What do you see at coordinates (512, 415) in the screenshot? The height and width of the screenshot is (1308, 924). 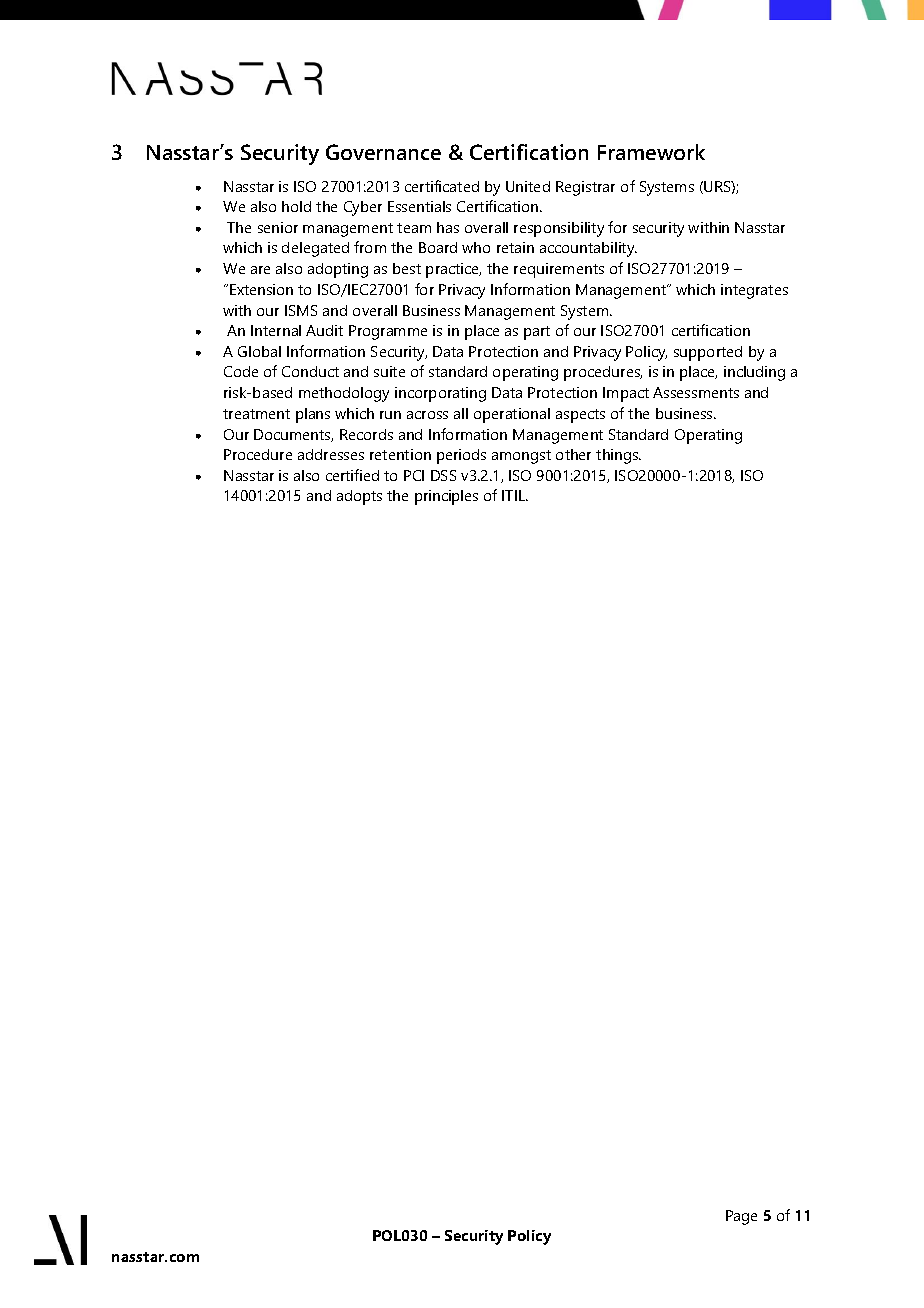 I see `operational` at bounding box center [512, 415].
